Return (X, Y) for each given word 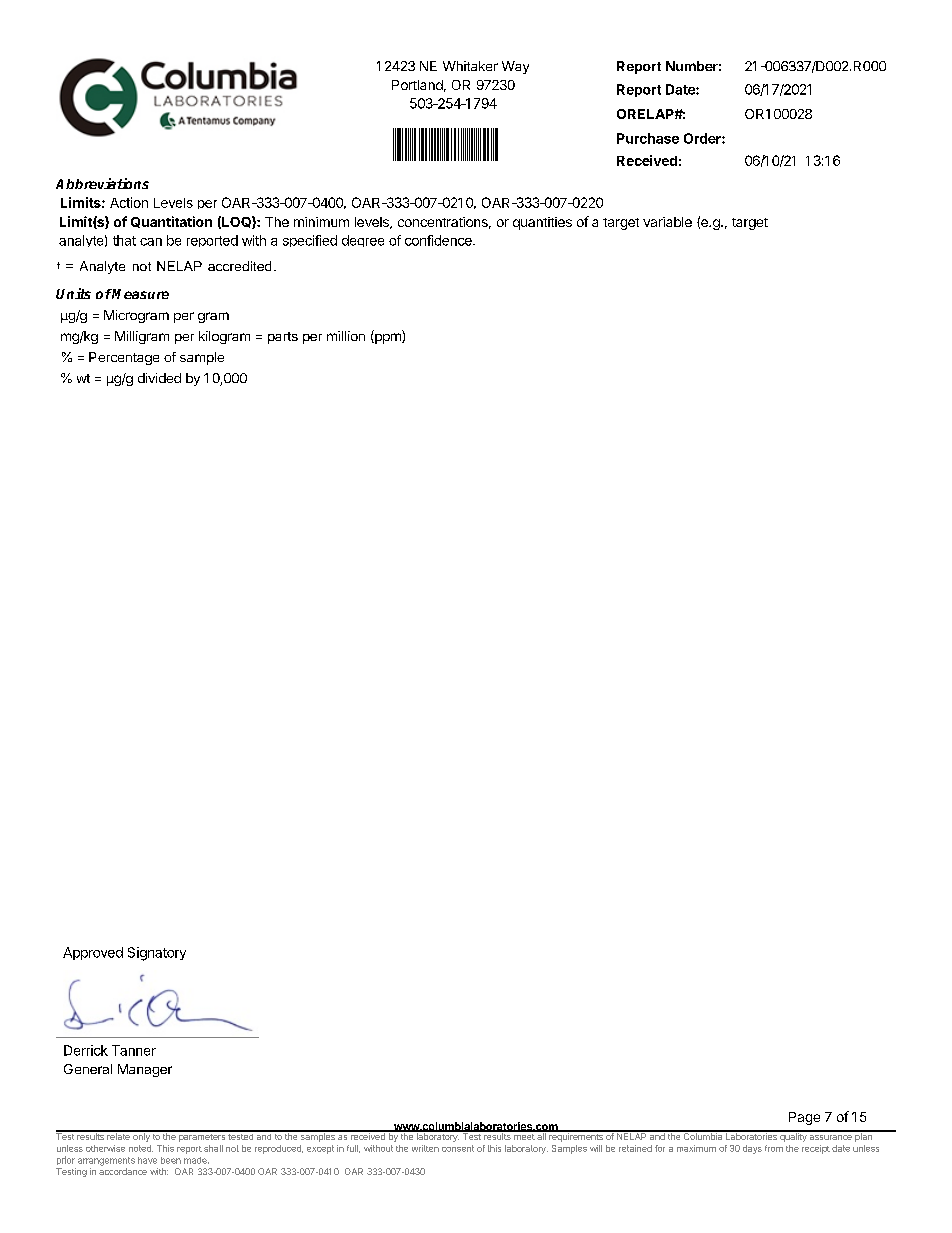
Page (804, 1118)
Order (703, 138)
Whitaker (470, 66)
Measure (140, 294)
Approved (93, 953)
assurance (831, 1137)
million (346, 336)
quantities (542, 223)
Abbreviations (102, 183)
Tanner (134, 1050)
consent (458, 1148)
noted (141, 1148)
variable (667, 222)
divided (159, 378)
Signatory (157, 954)
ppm (388, 338)
